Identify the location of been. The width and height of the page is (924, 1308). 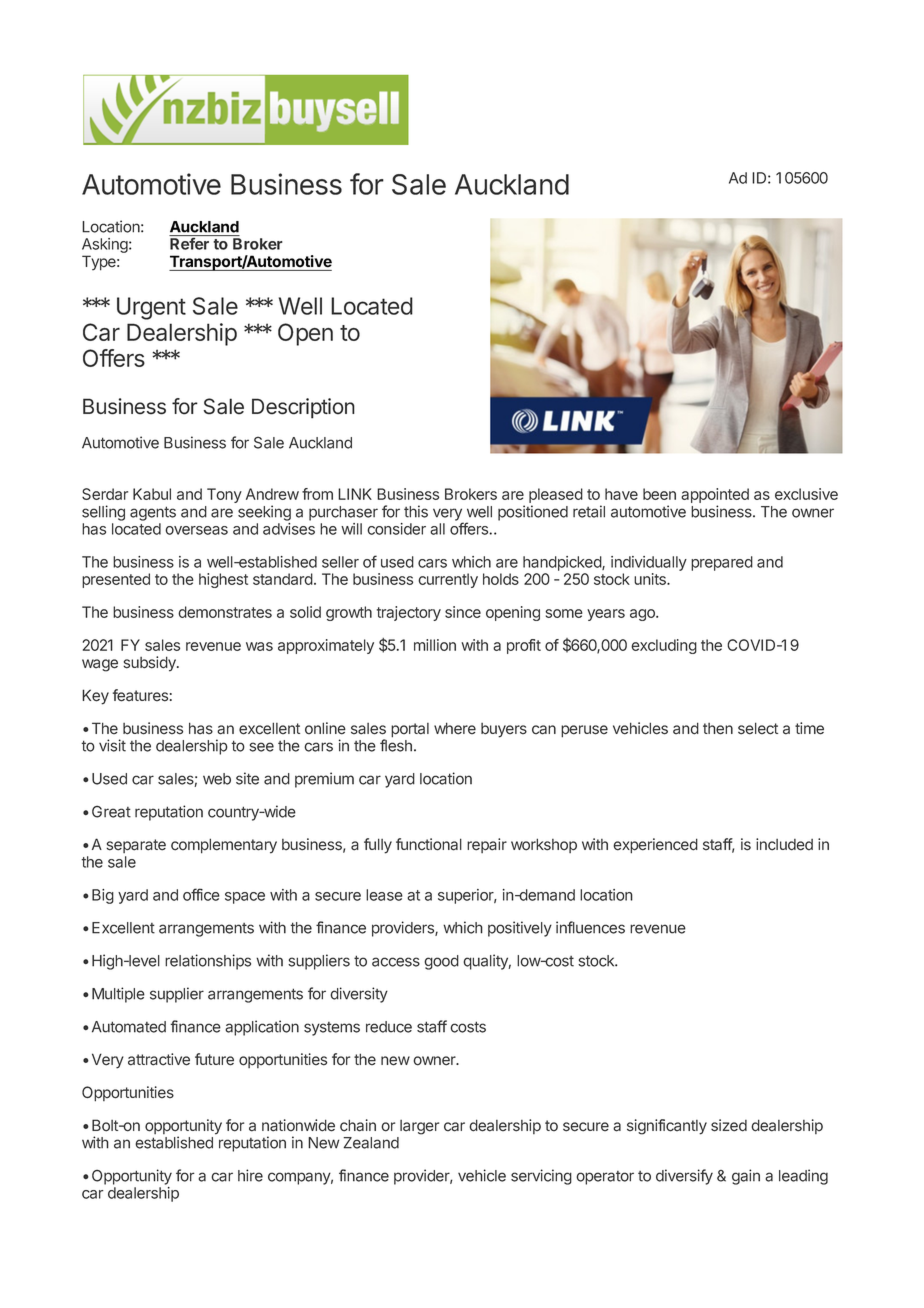
(659, 494).
